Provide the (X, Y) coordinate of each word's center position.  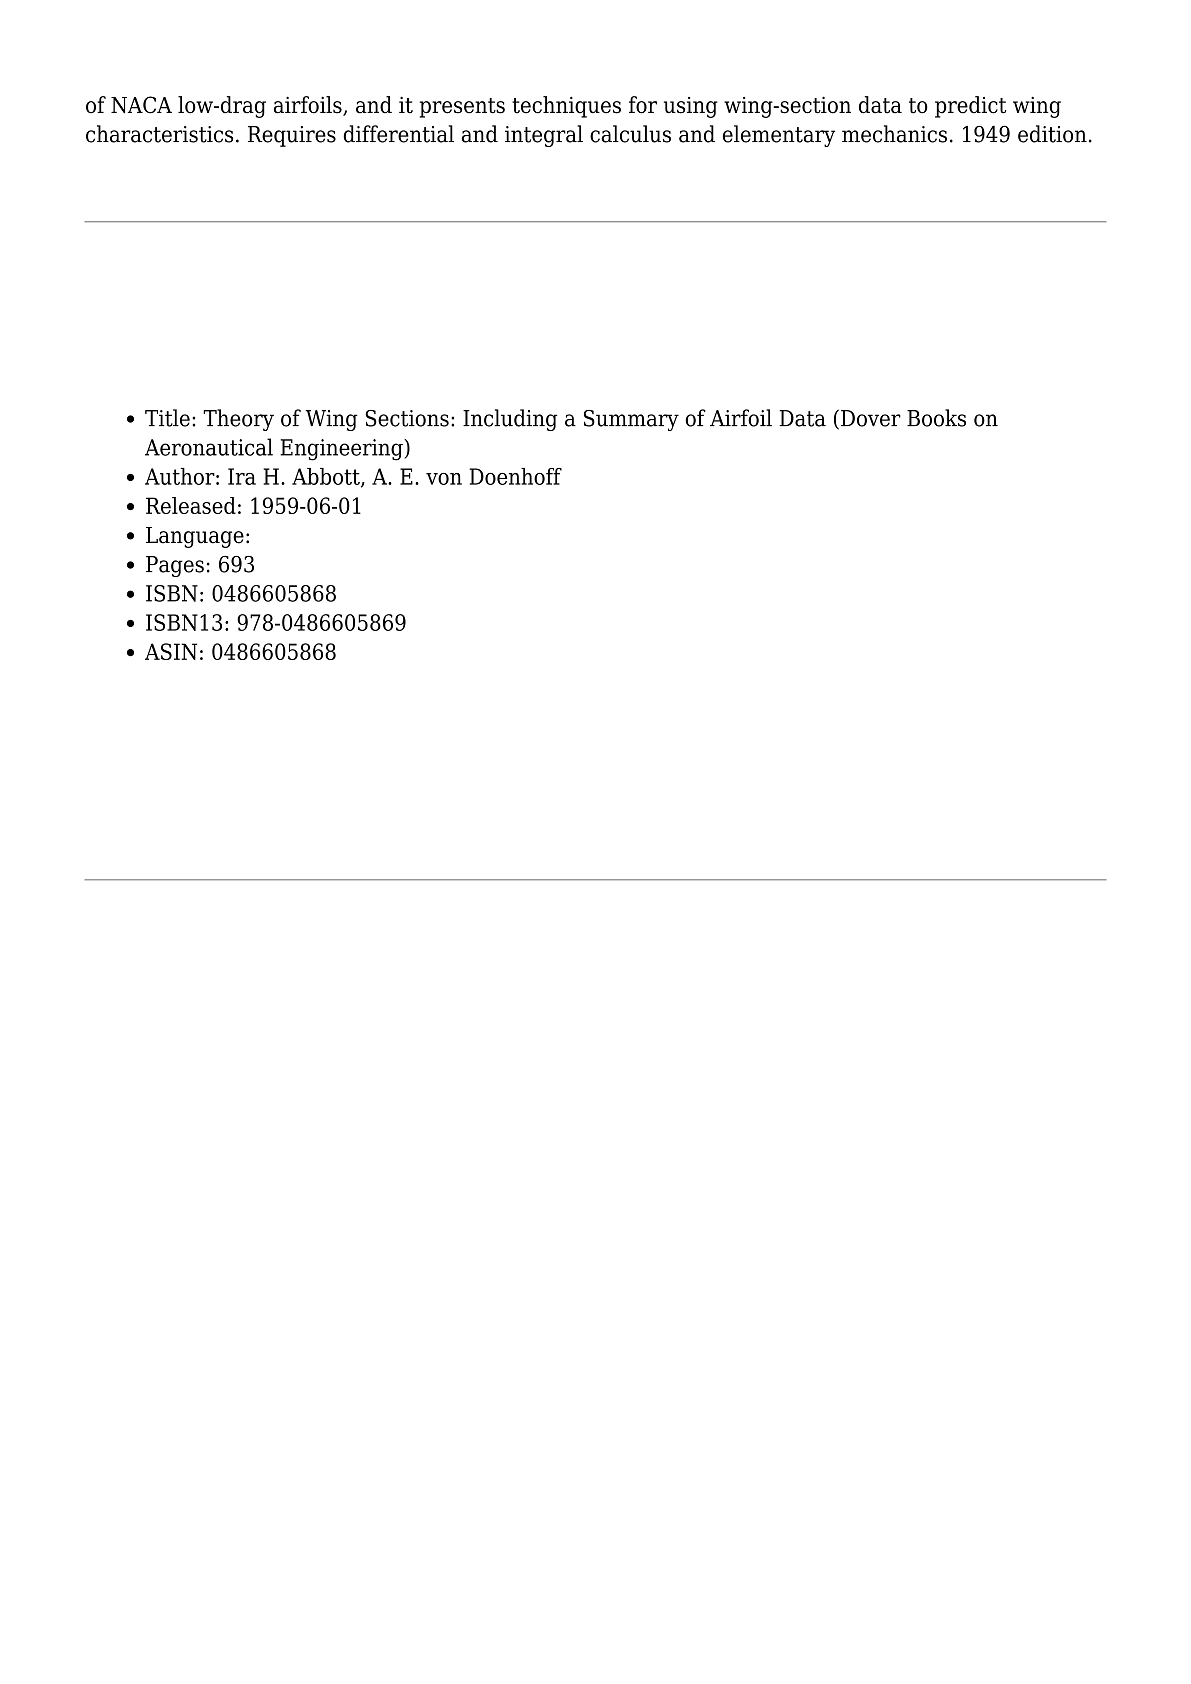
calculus (630, 134)
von (444, 479)
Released (191, 505)
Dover (871, 418)
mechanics (894, 134)
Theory (238, 420)
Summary (631, 420)
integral (544, 136)
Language (195, 537)
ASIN (171, 651)
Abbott (327, 477)
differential (398, 134)
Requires (292, 136)
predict (971, 107)
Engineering (342, 450)
